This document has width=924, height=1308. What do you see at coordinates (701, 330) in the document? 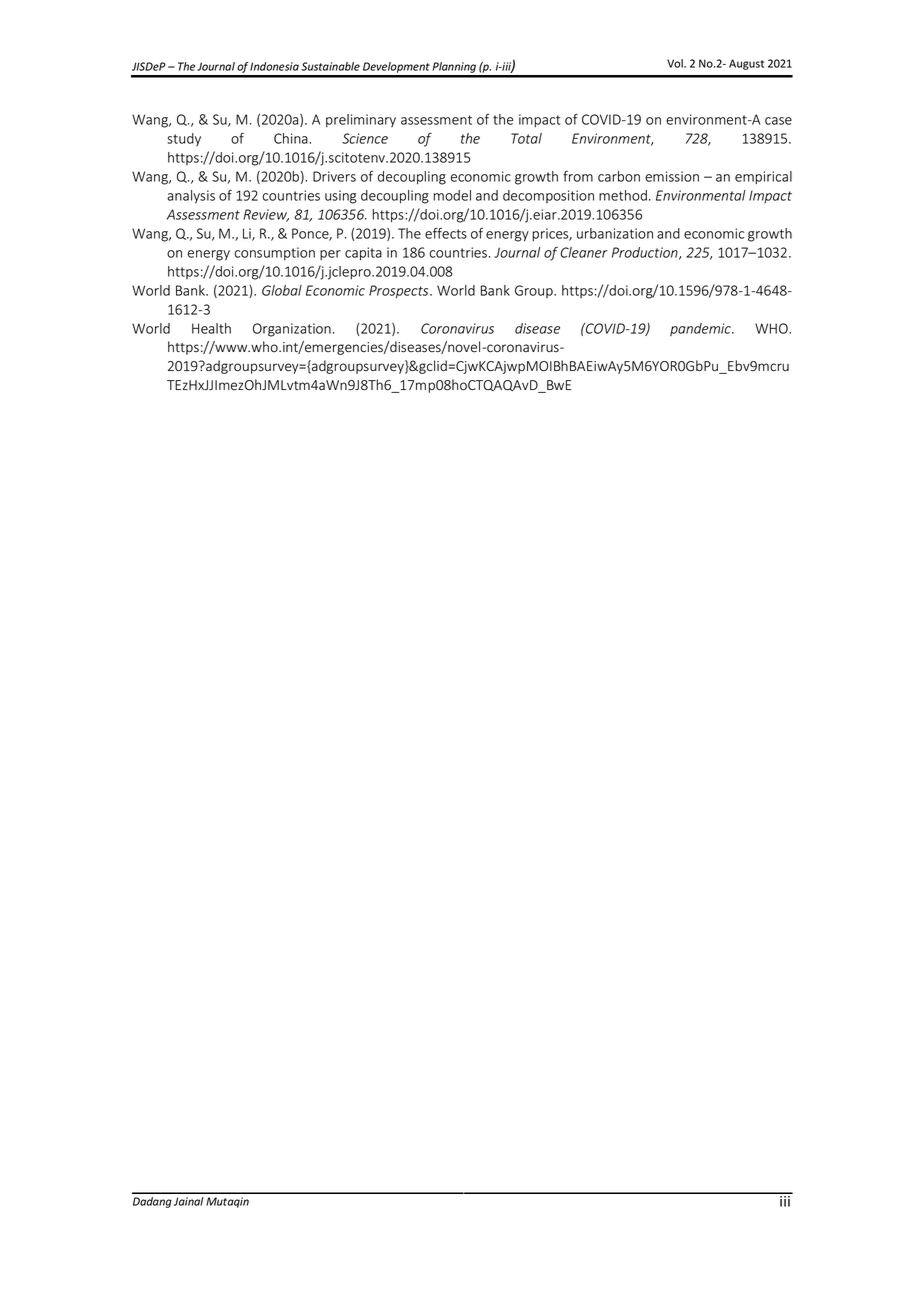
I see `pandemic` at bounding box center [701, 330].
